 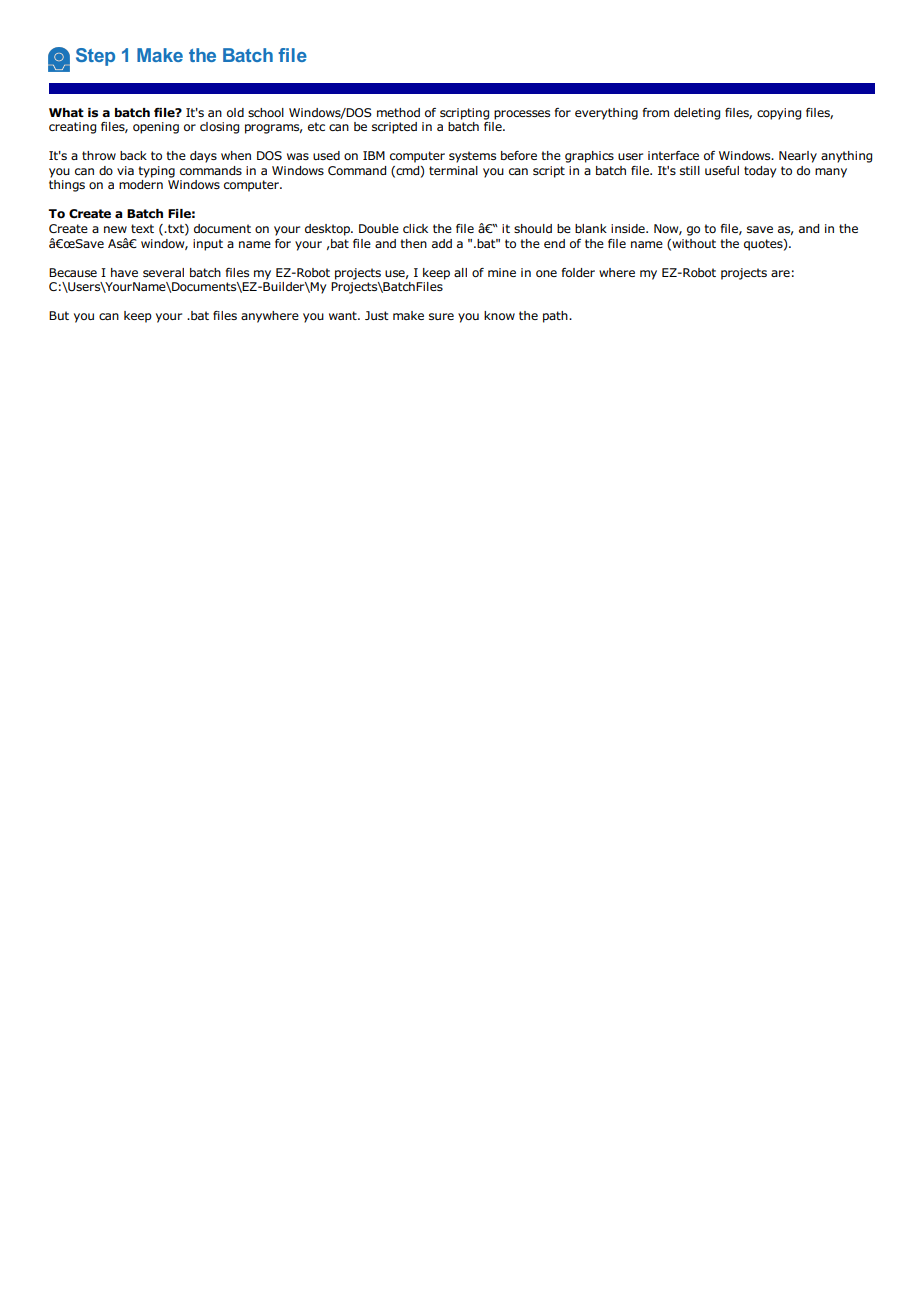 What do you see at coordinates (522, 115) in the screenshot?
I see `processes` at bounding box center [522, 115].
